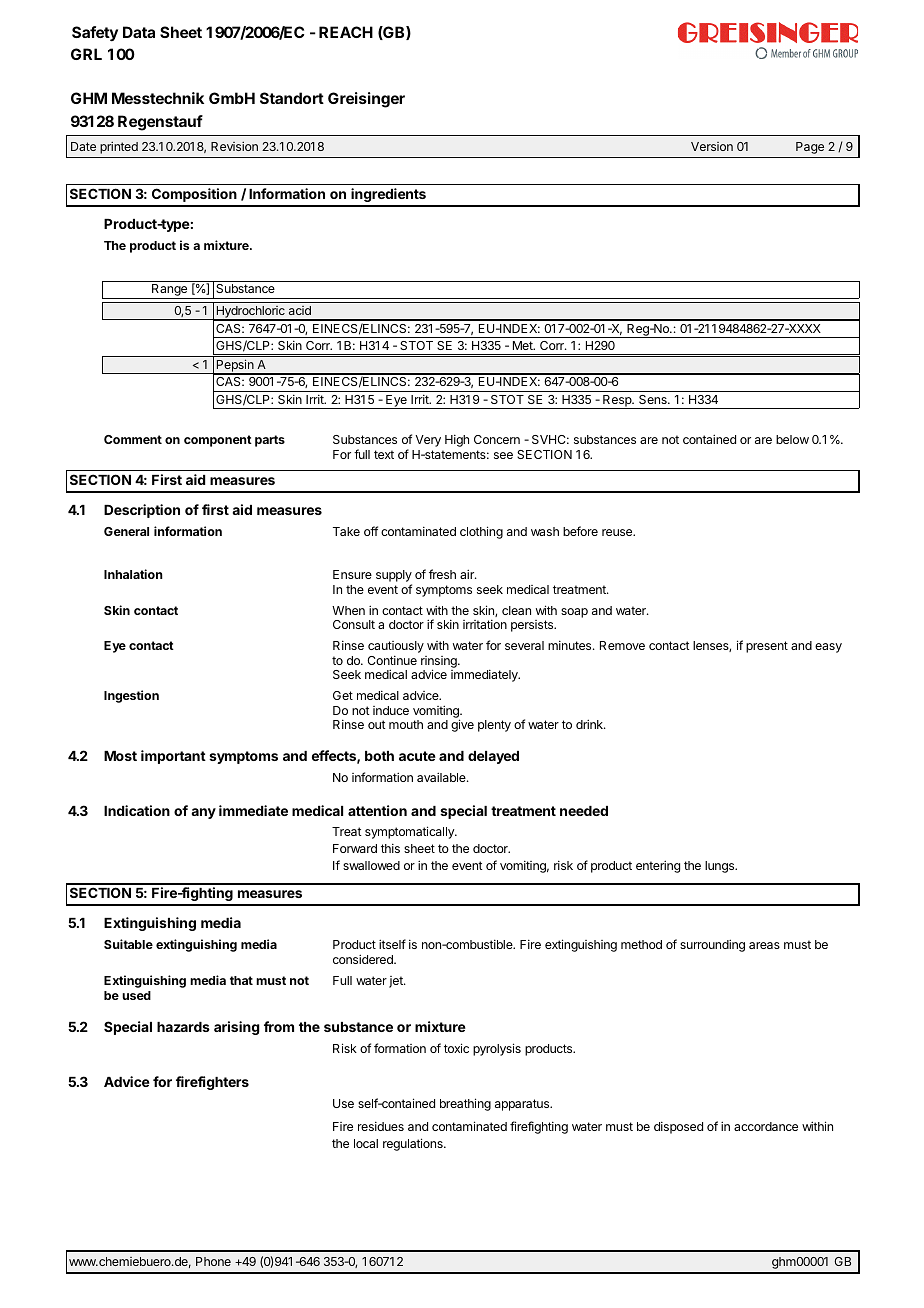  Describe the element at coordinates (712, 146) in the screenshot. I see `Version` at that location.
